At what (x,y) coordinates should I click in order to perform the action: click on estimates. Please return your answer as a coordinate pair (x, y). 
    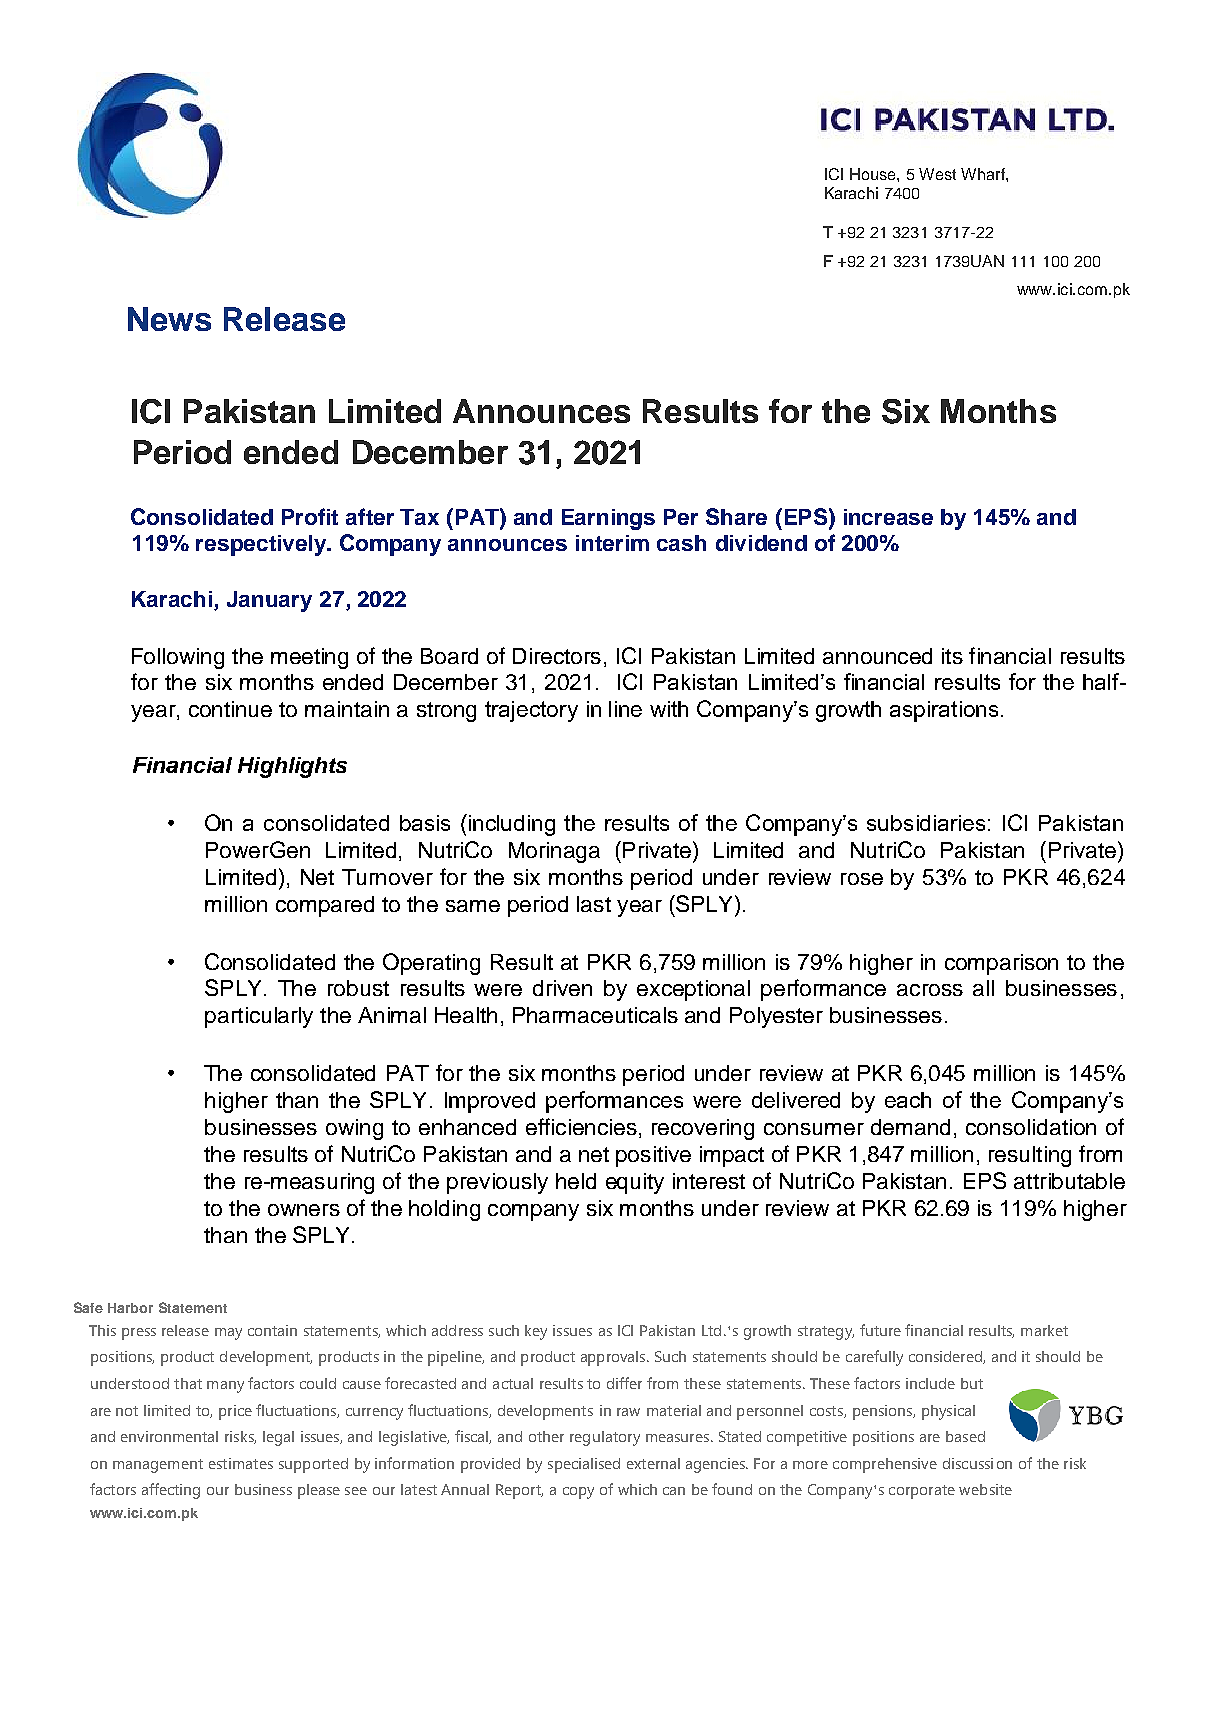
    Looking at the image, I should click on (241, 1463).
